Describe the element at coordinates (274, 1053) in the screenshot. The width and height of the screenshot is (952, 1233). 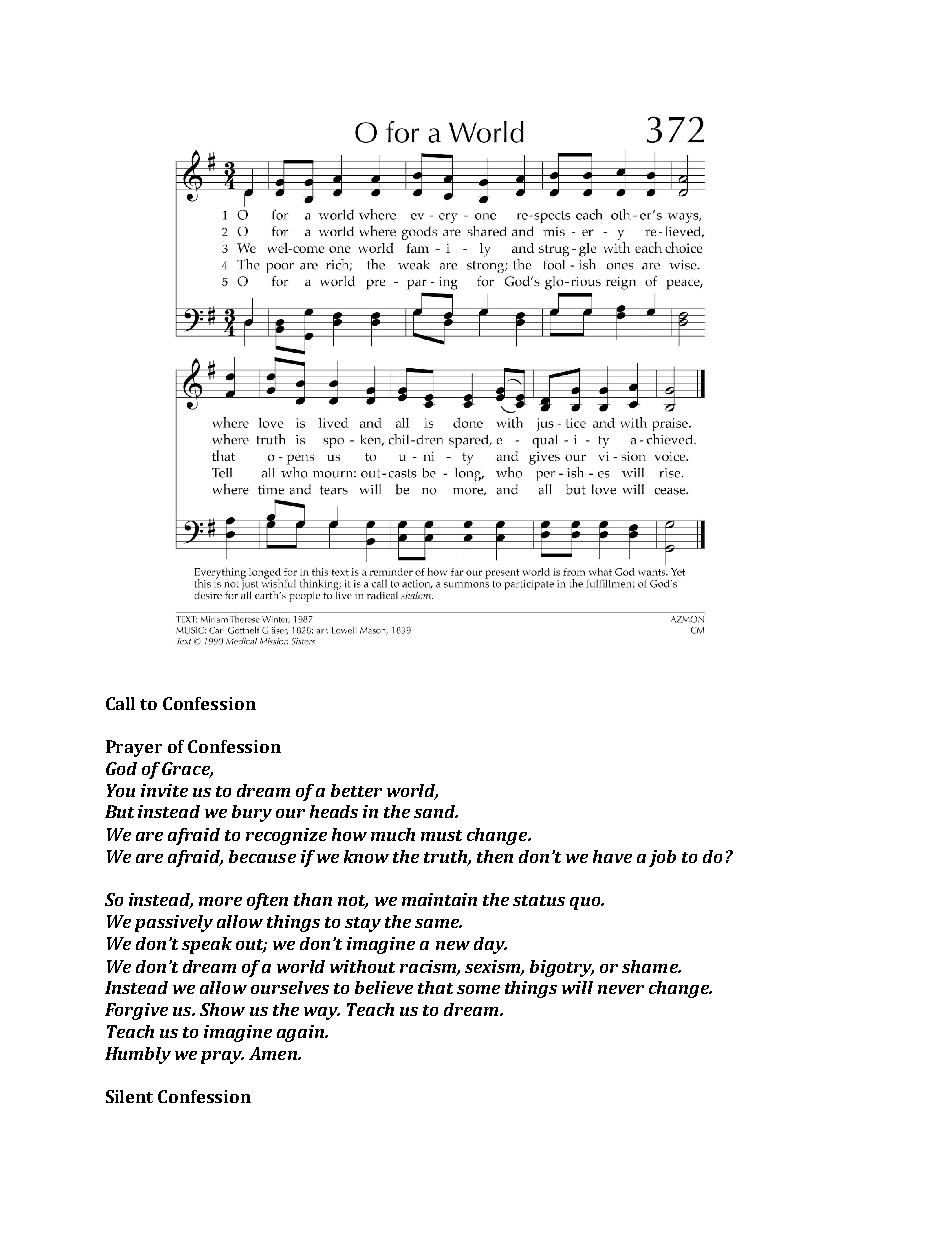
I see `Amen` at that location.
